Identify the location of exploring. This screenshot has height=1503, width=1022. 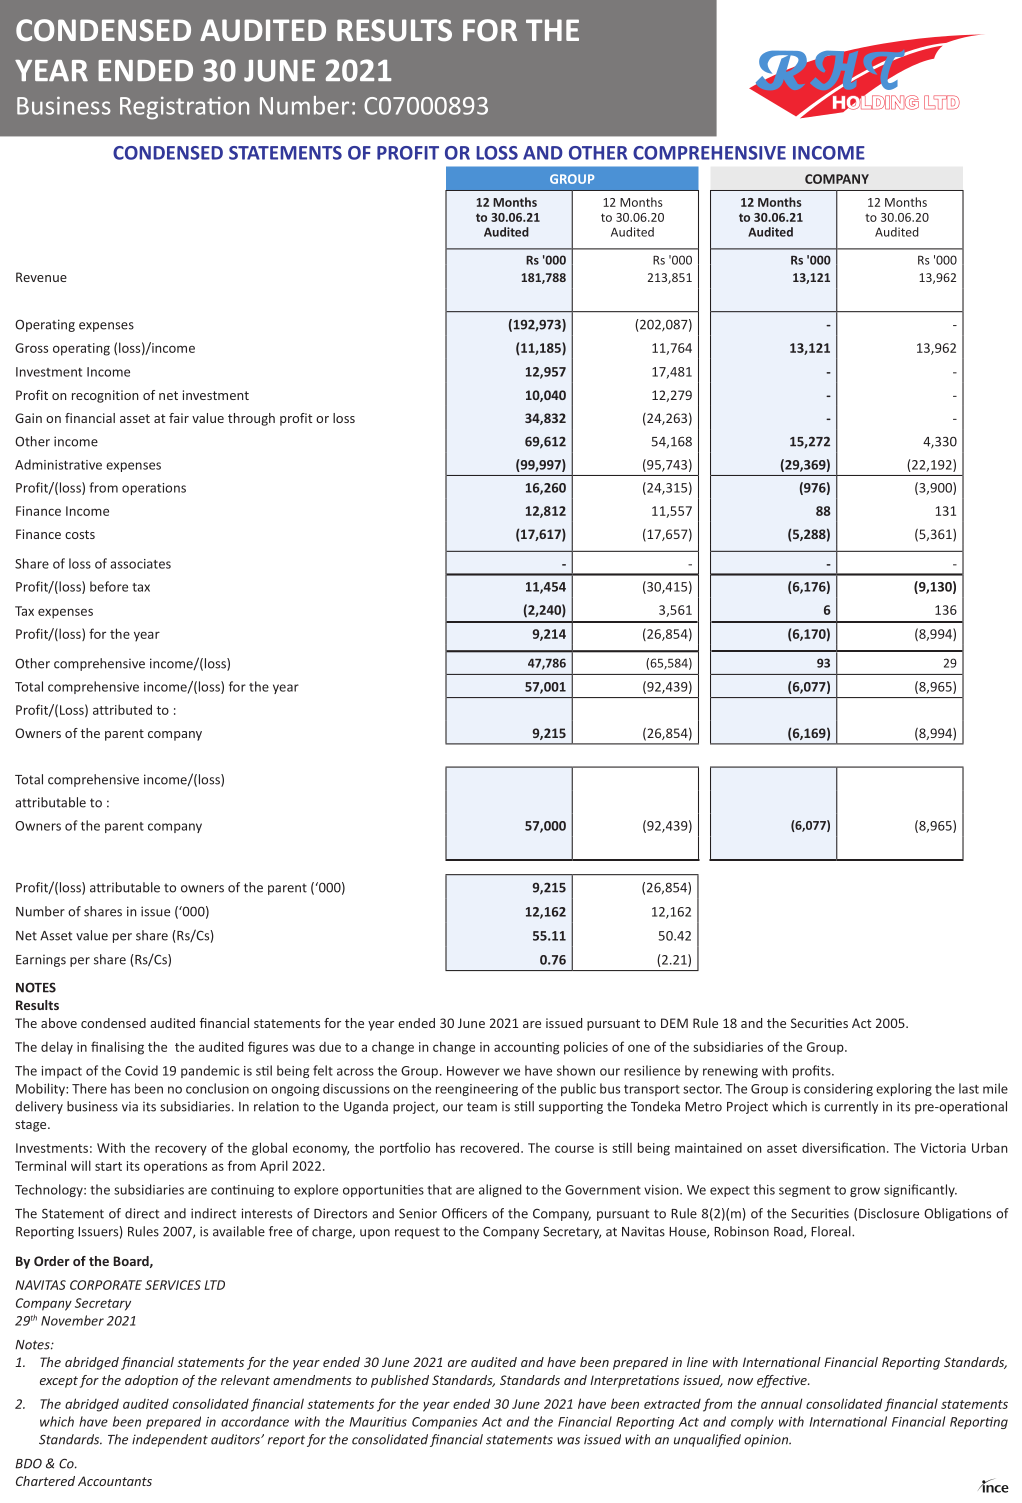
(904, 1089).
